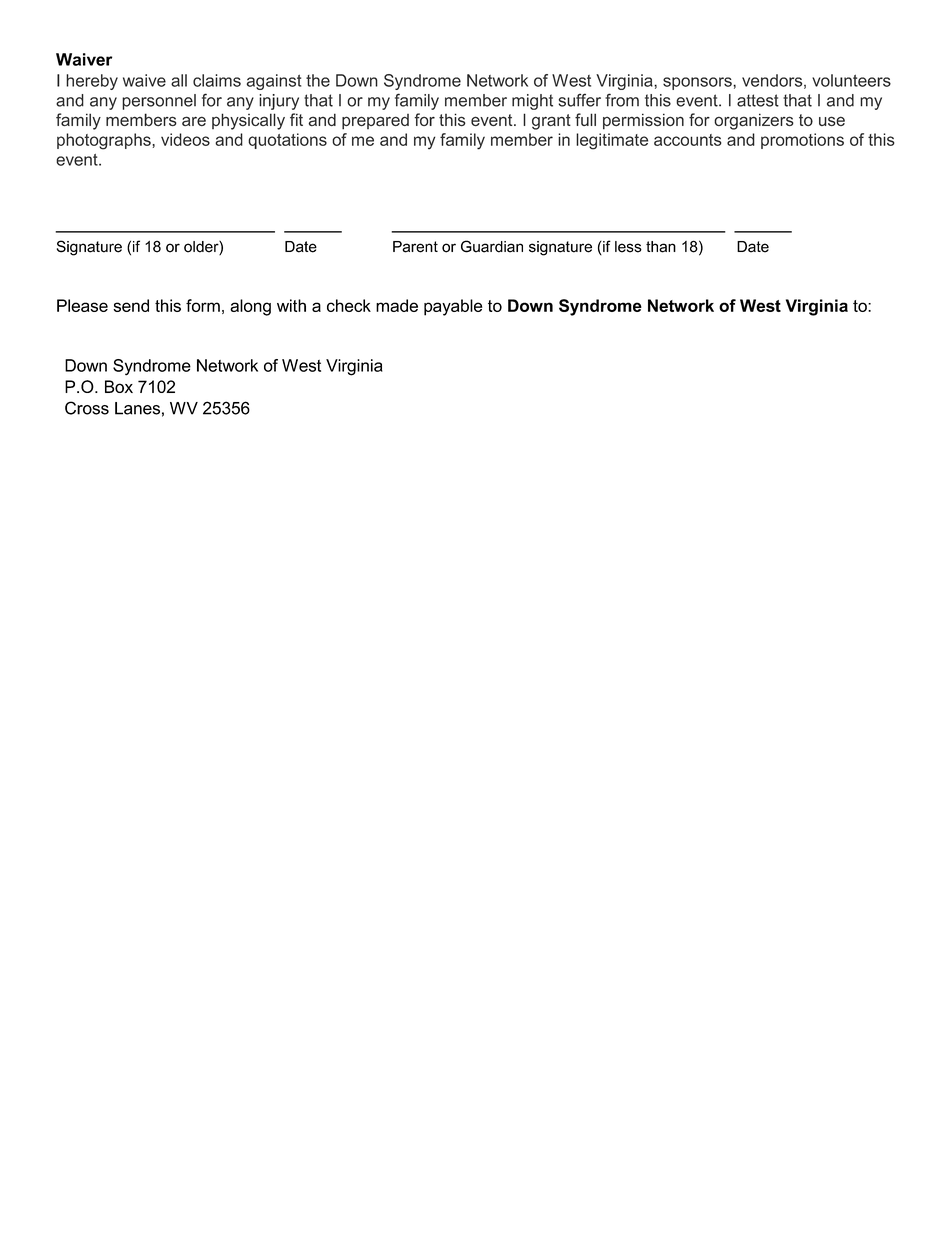 This image has width=952, height=1233. I want to click on promotions, so click(802, 141).
